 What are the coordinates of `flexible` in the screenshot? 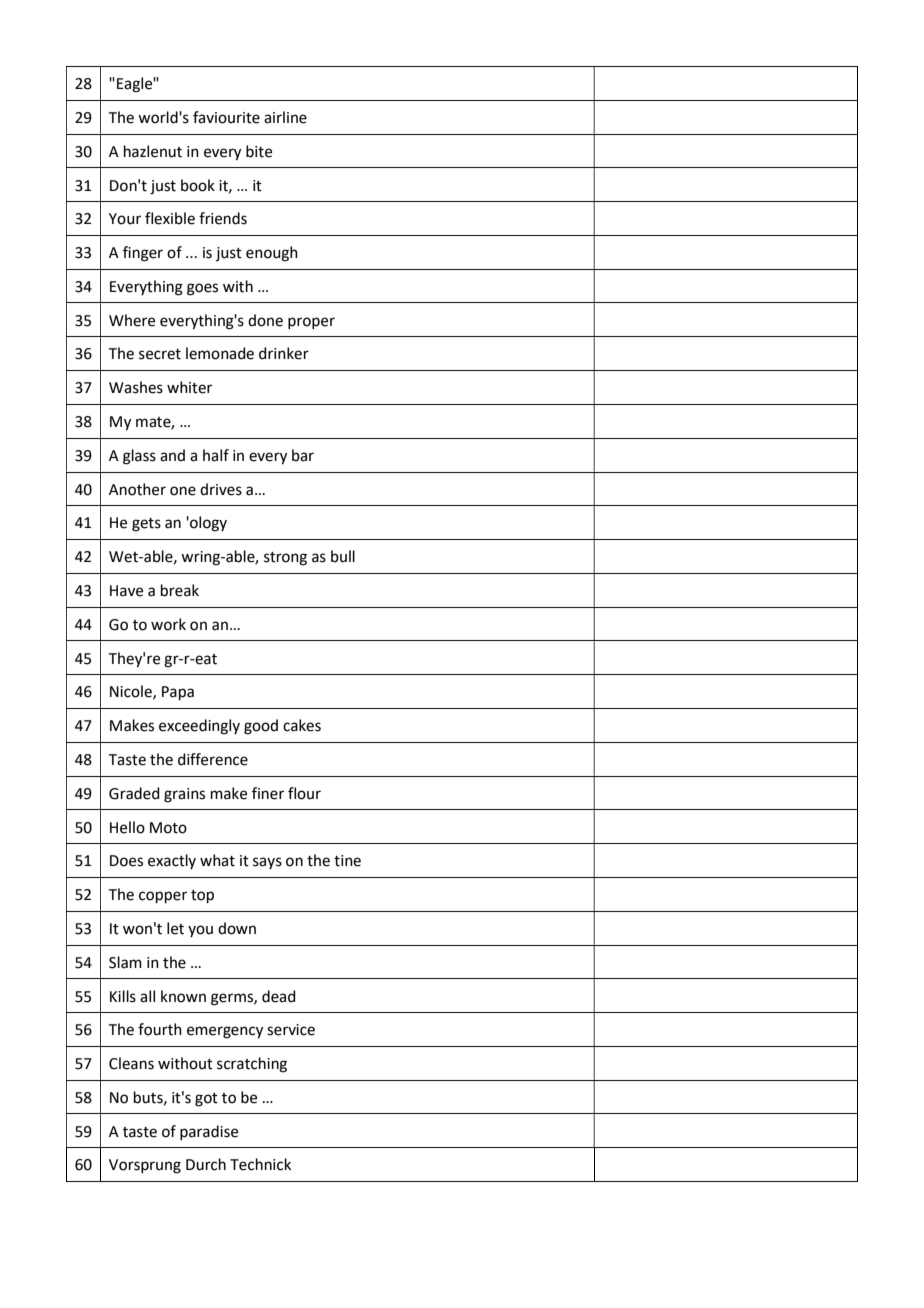 It's located at (170, 218).
